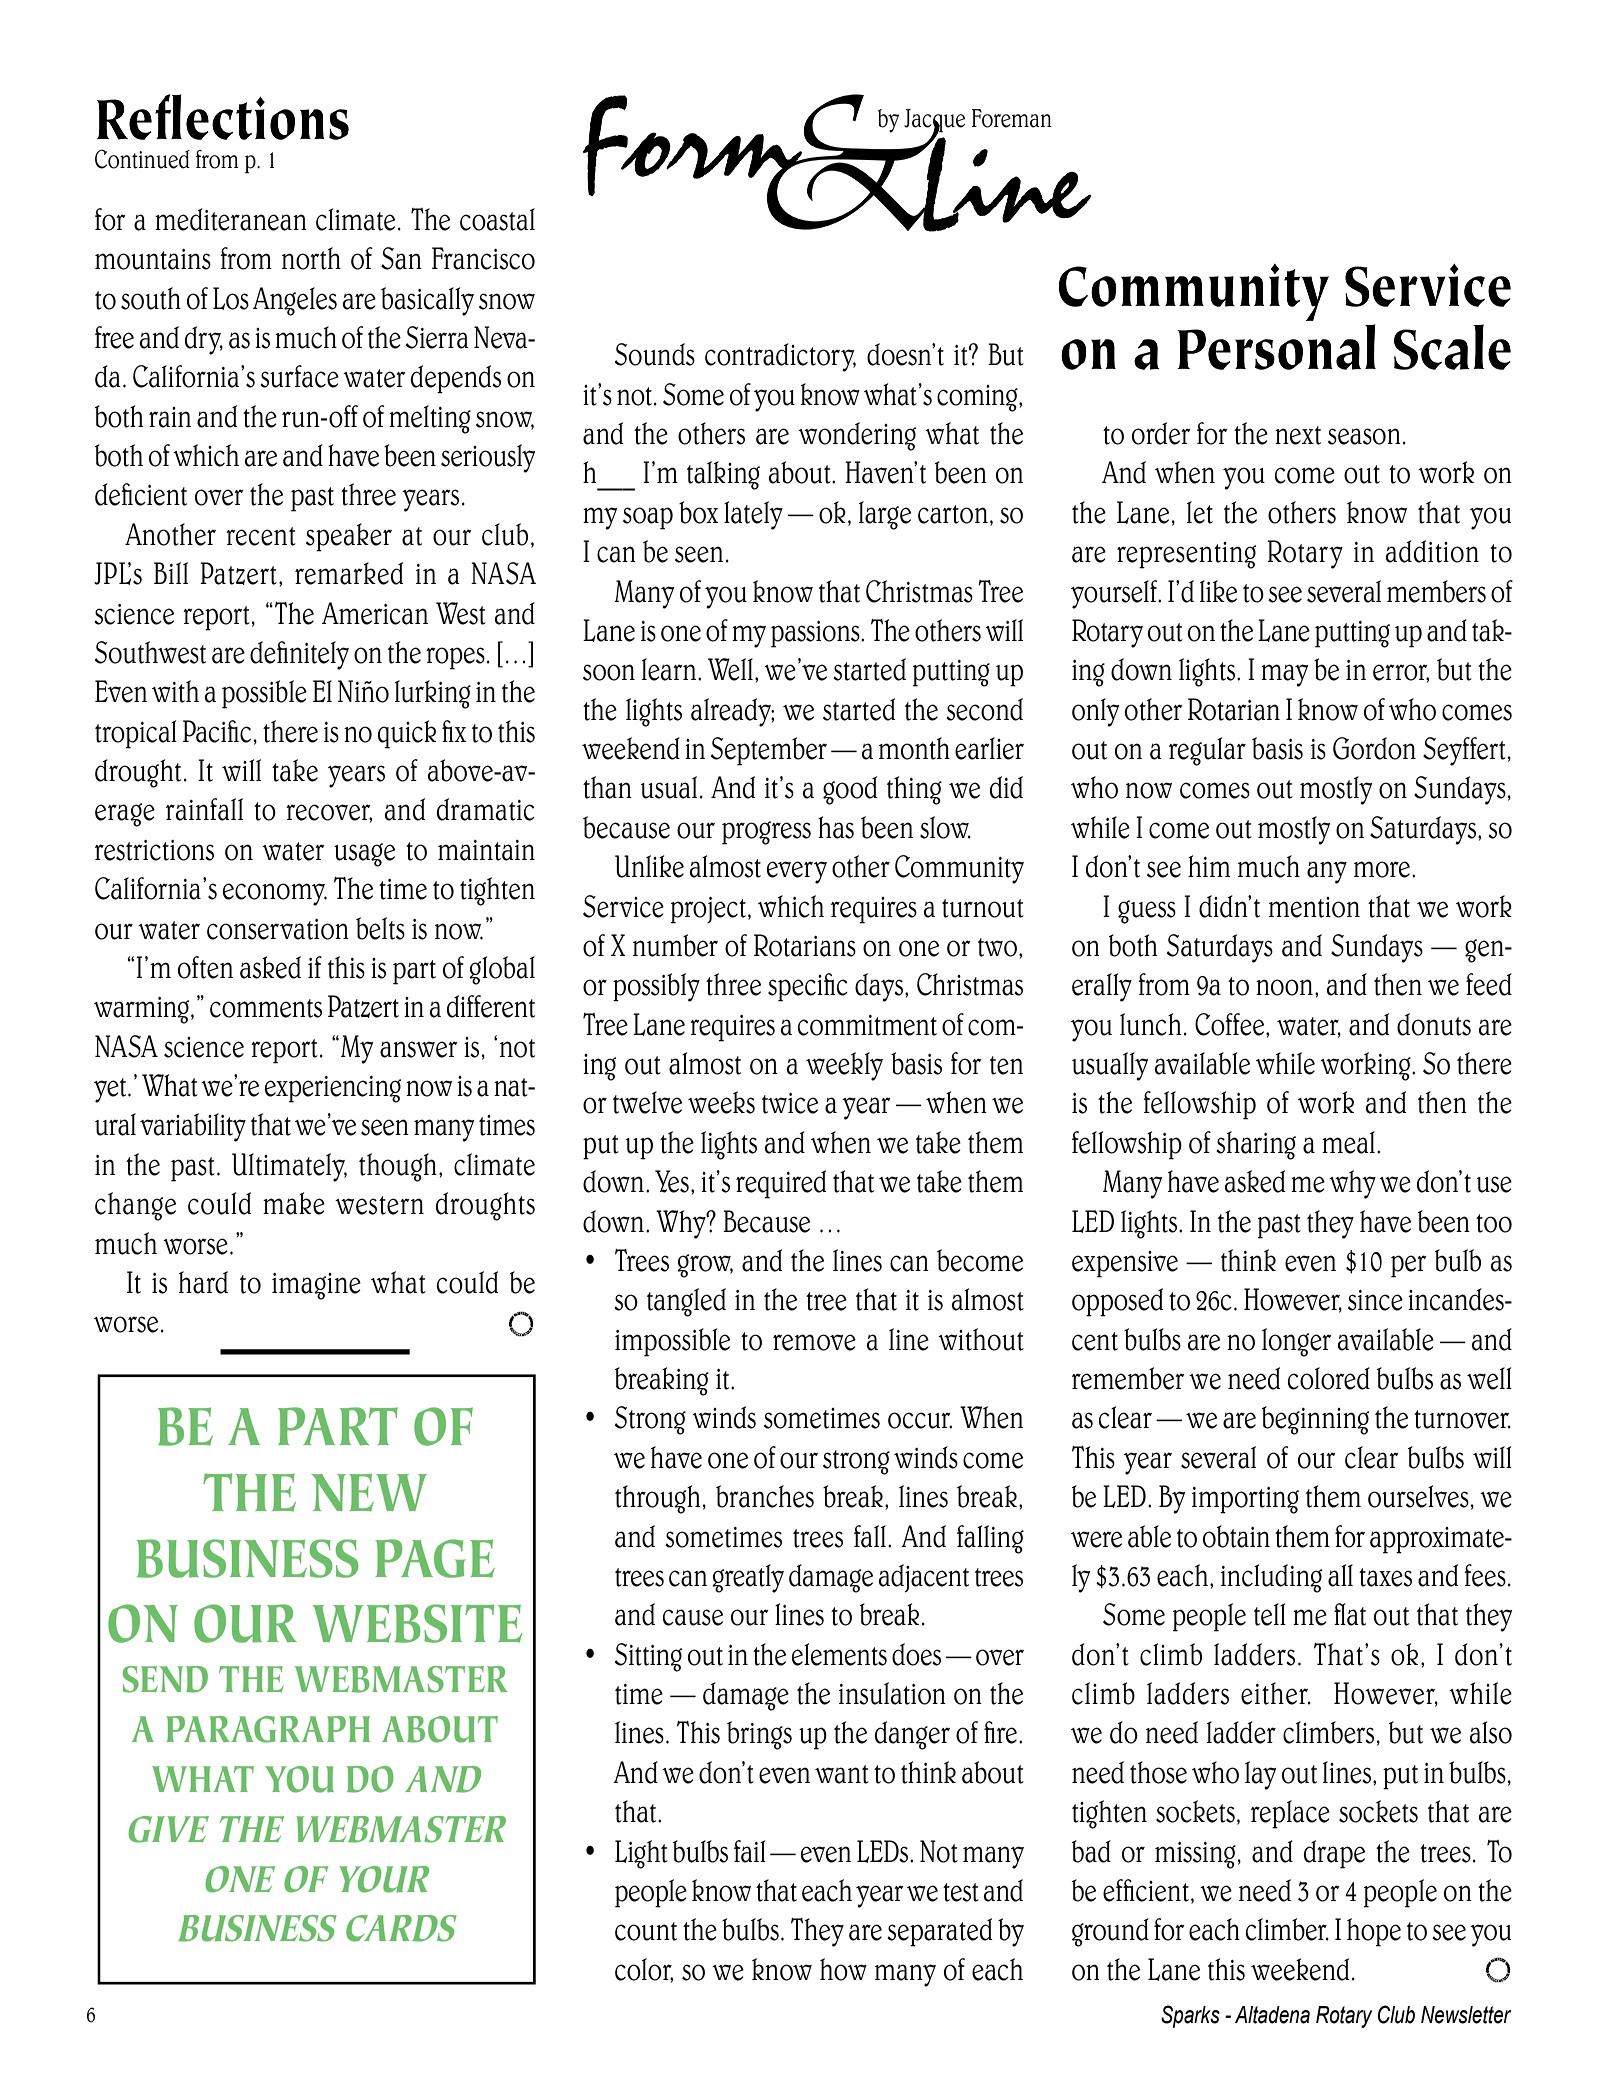 This image has height=2079, width=1607. I want to click on may, so click(1284, 675).
